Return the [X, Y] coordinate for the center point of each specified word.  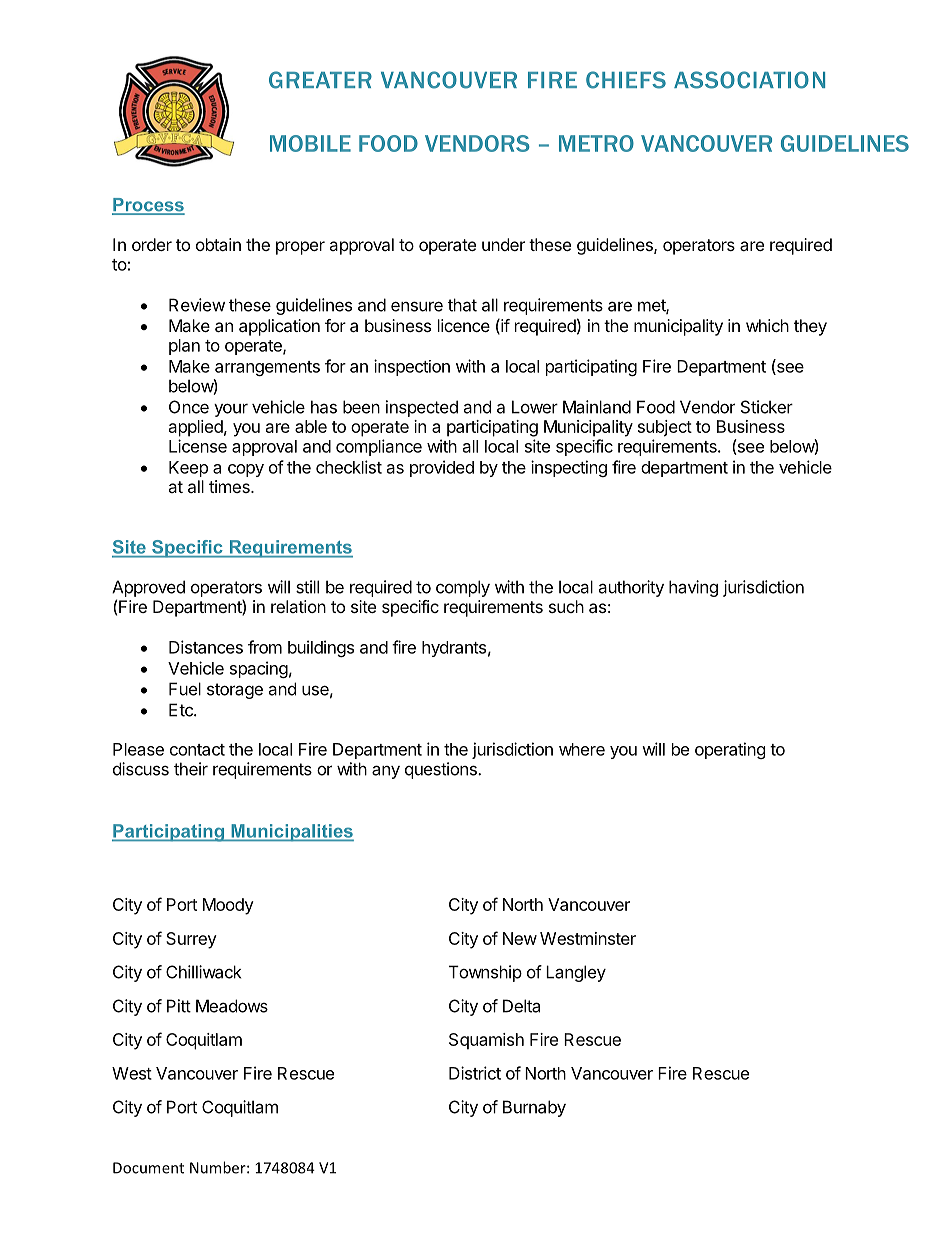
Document [148, 1168]
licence [464, 325]
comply [463, 588]
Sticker [767, 407]
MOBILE [310, 143]
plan [184, 347]
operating [730, 750]
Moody [228, 906]
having [693, 588]
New [520, 938]
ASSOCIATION [749, 80]
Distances [206, 647]
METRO [596, 143]
